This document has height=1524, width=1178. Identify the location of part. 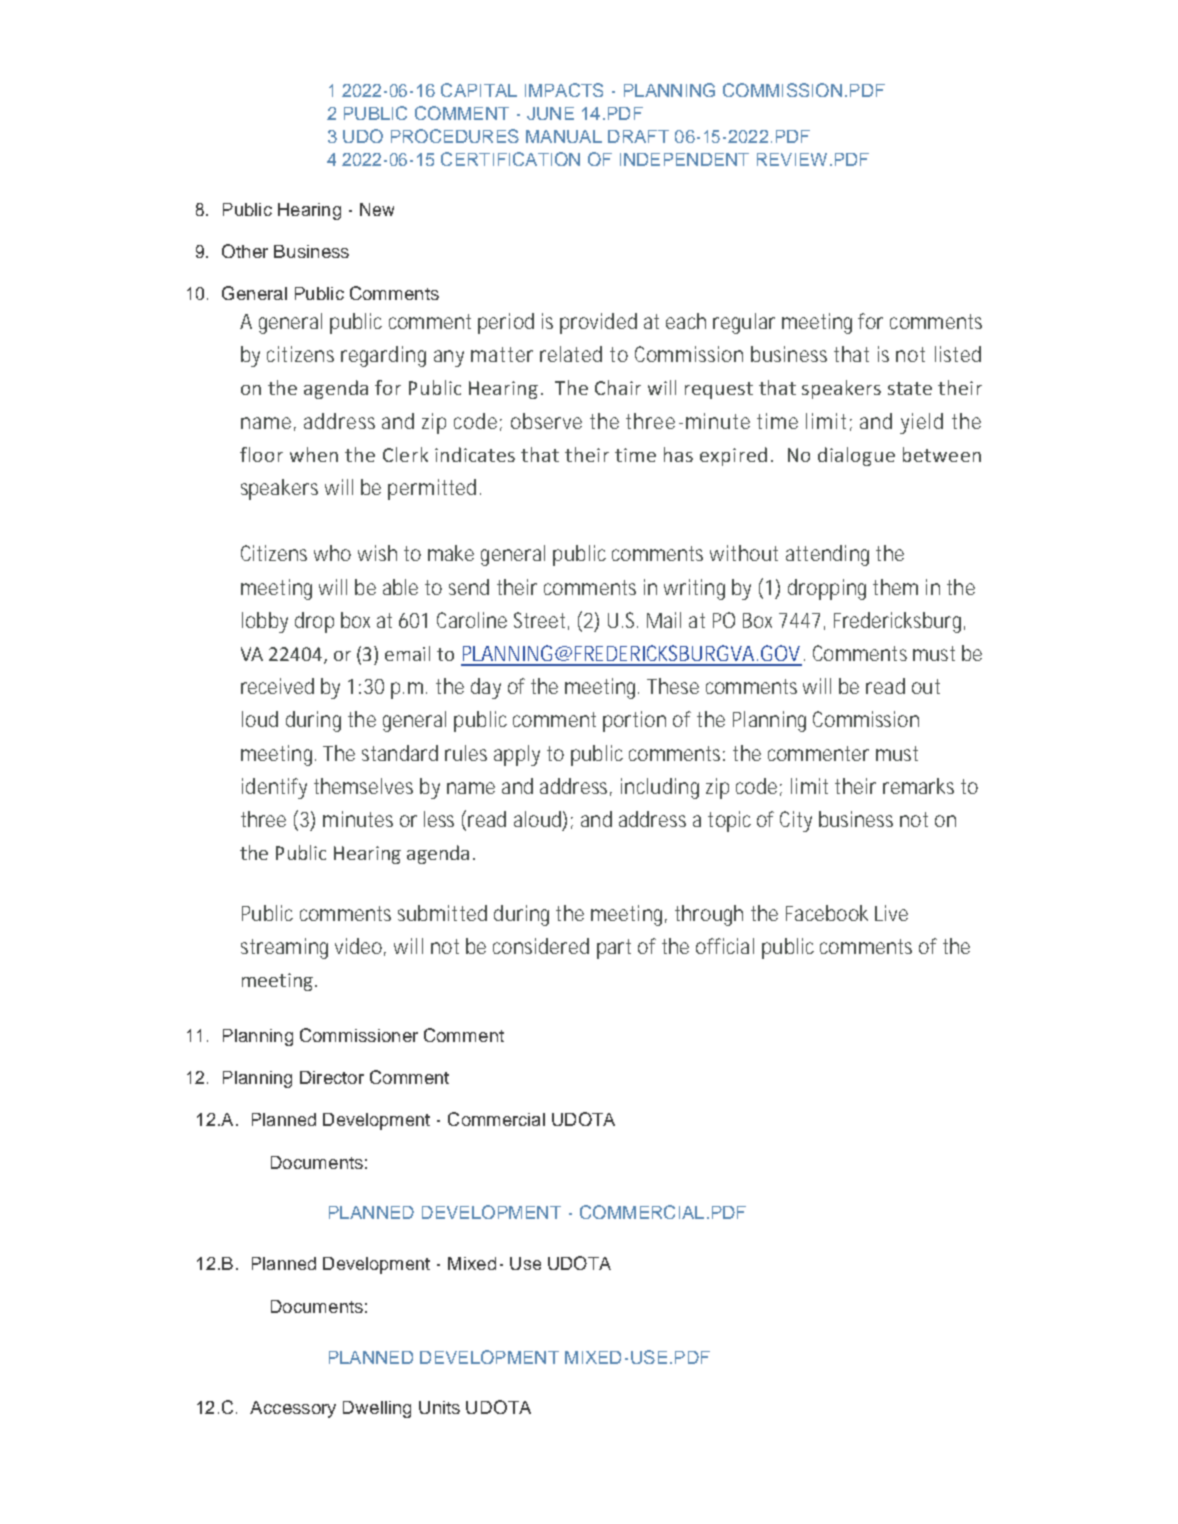
(614, 949).
